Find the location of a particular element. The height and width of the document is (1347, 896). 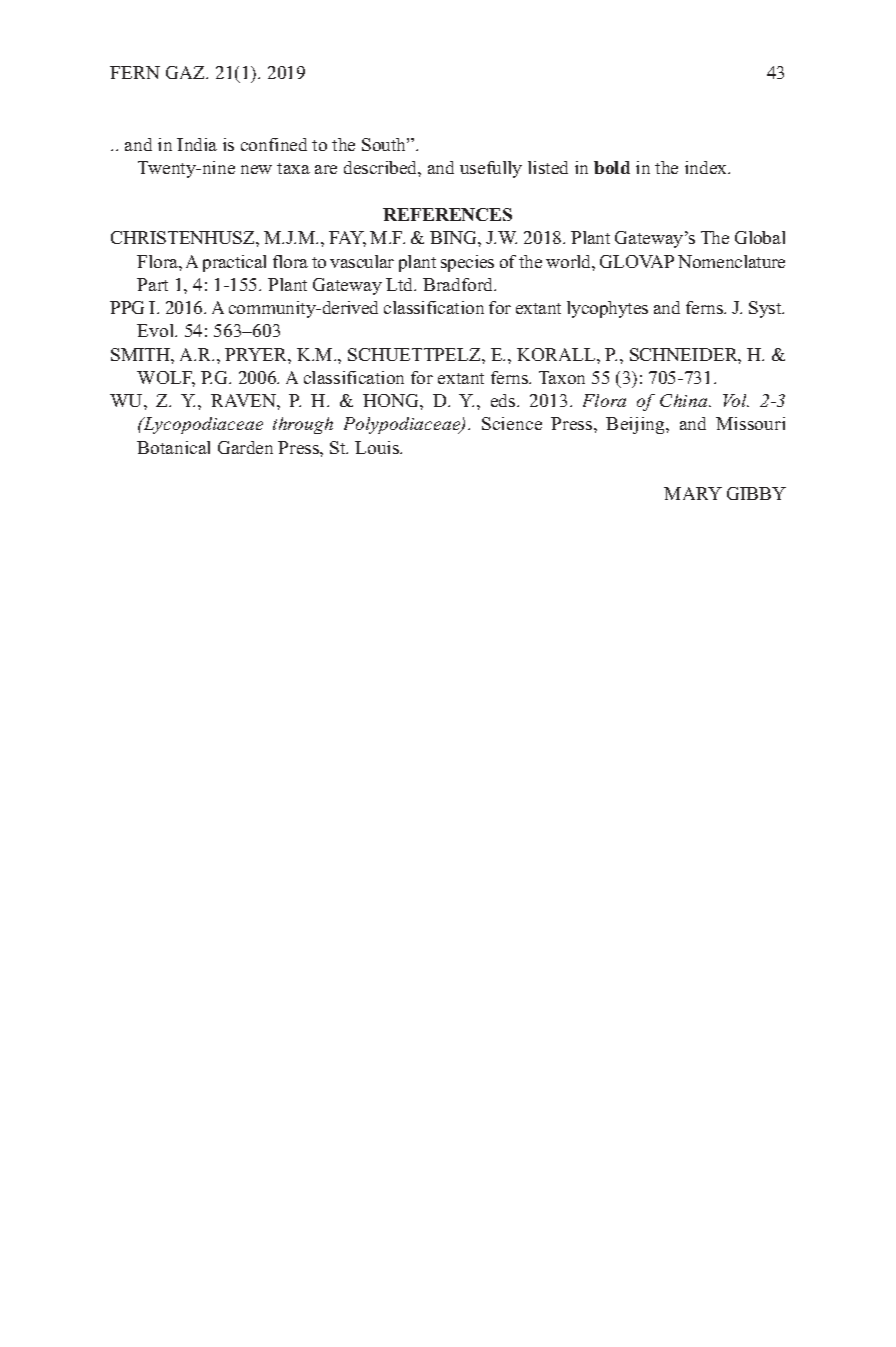

GAZ is located at coordinates (186, 72).
